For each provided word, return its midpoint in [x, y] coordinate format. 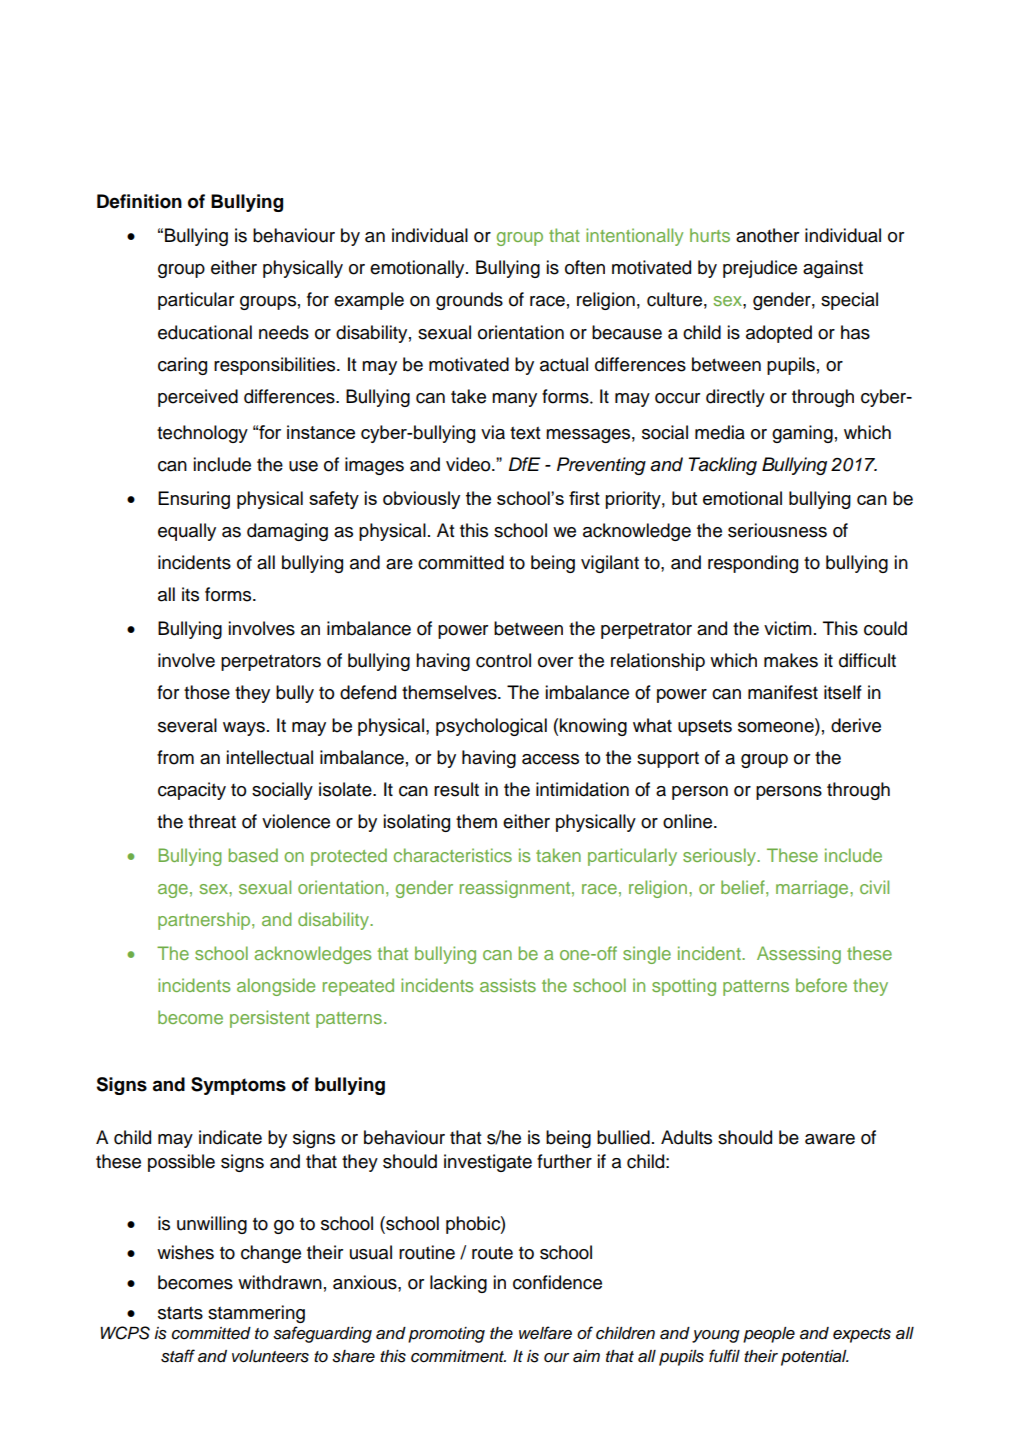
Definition [139, 201]
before [821, 985]
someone [777, 726]
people [769, 1335]
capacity [192, 791]
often [585, 267]
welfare [545, 1333]
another [767, 235]
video [469, 464]
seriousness [777, 530]
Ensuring [194, 500]
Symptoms [238, 1086]
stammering [256, 1314]
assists [508, 985]
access [550, 759]
